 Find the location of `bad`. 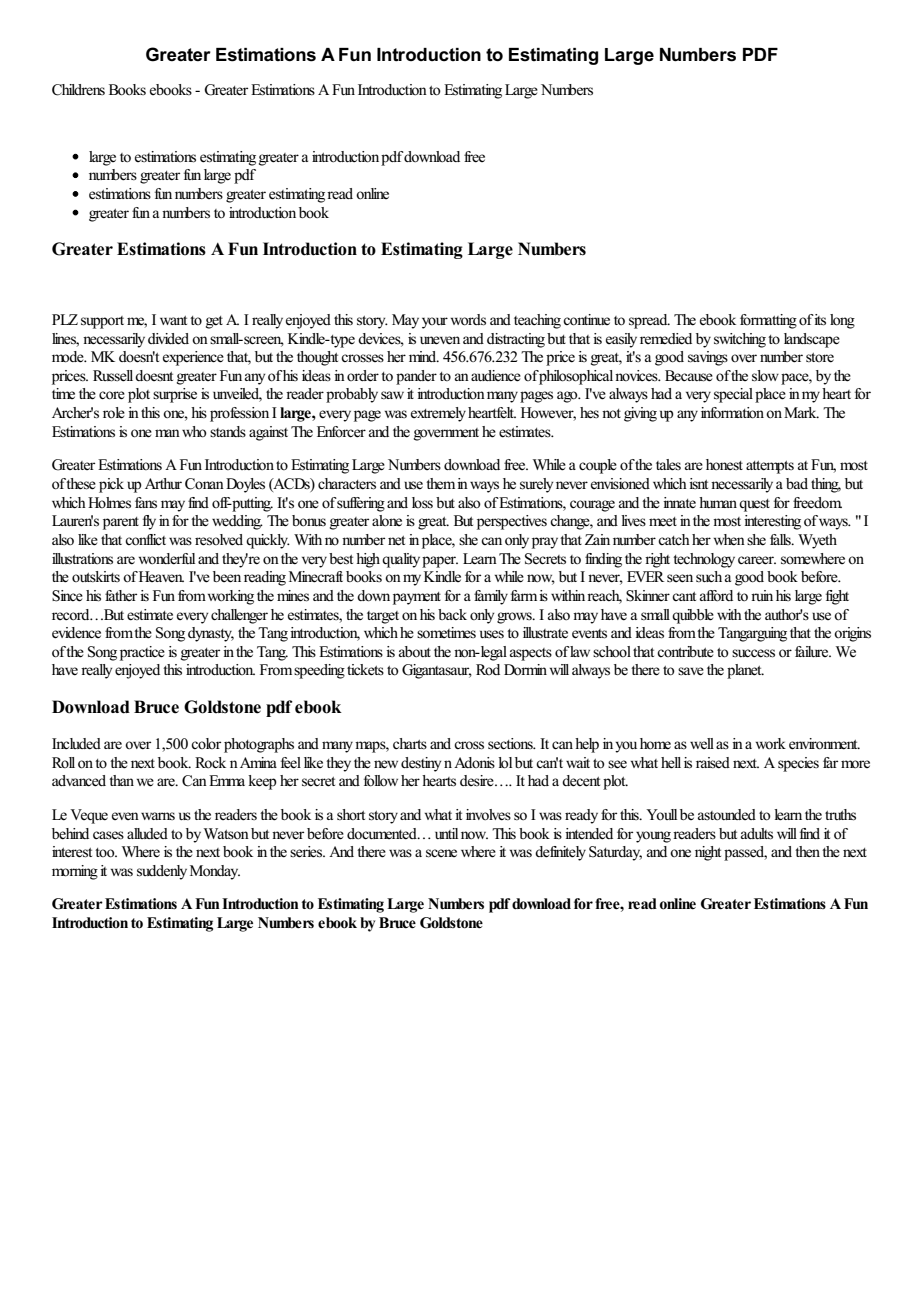

bad is located at coordinates (797, 483).
